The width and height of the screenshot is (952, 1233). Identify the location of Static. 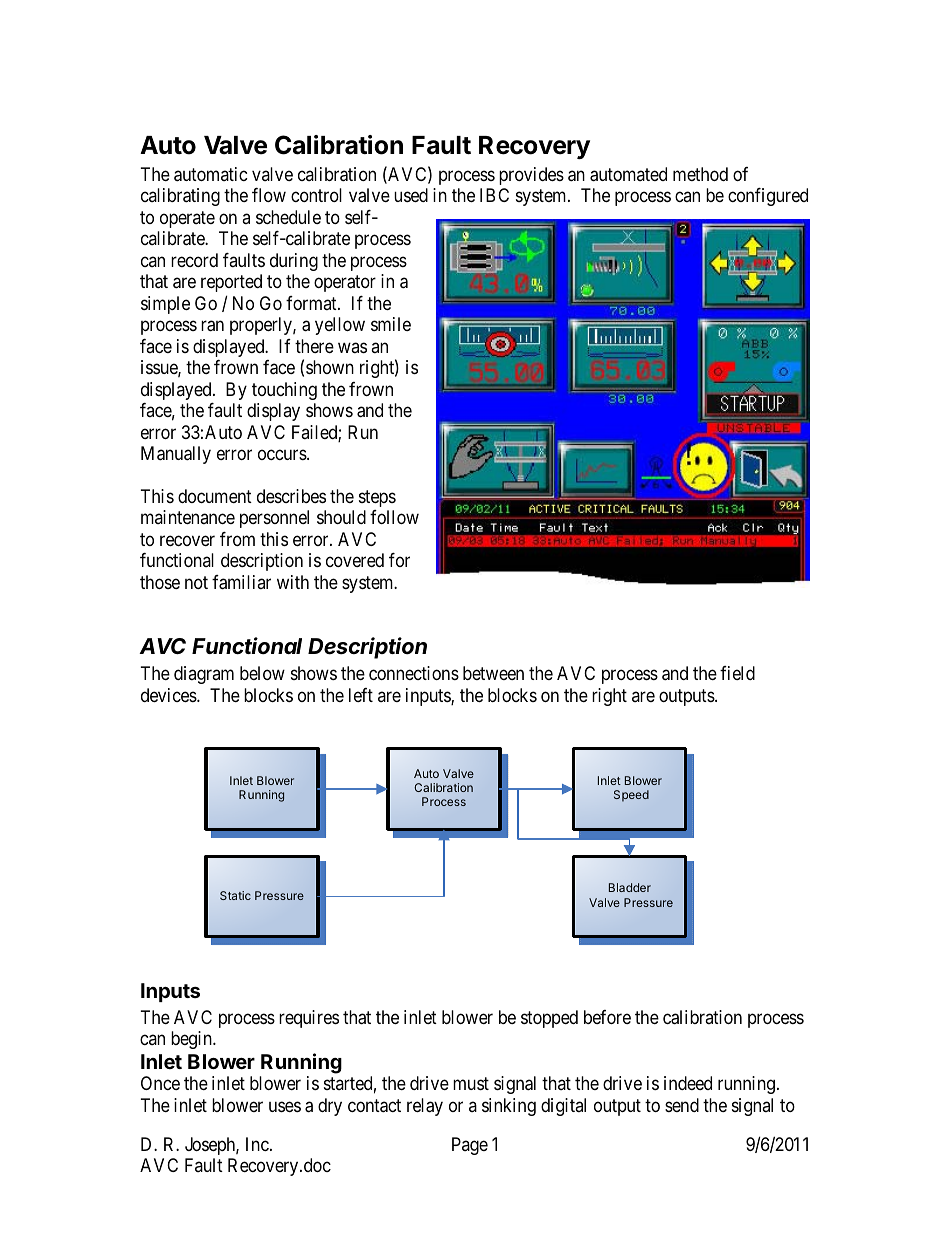
(235, 895).
